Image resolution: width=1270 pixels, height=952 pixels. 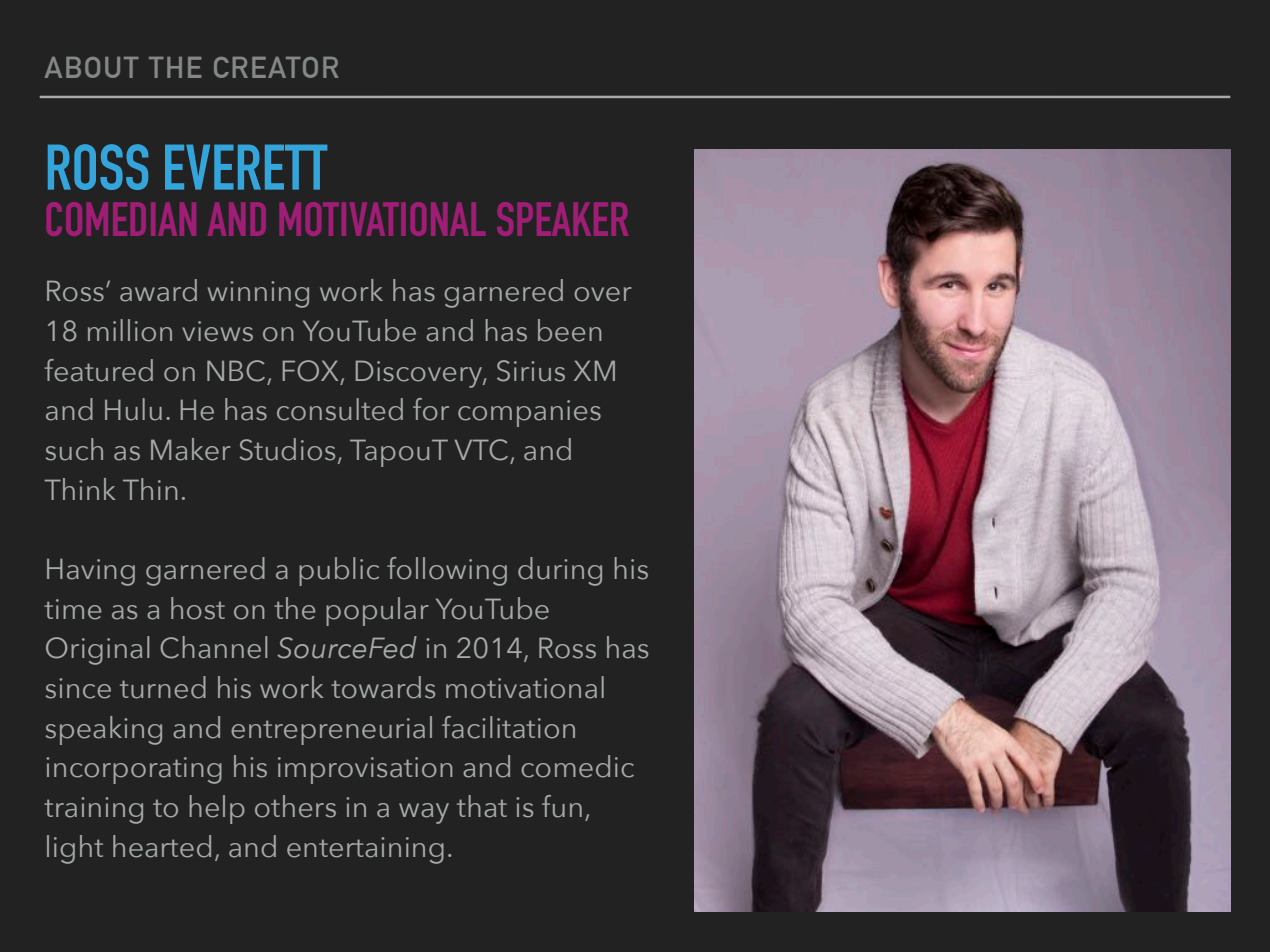 I want to click on been, so click(x=570, y=330).
